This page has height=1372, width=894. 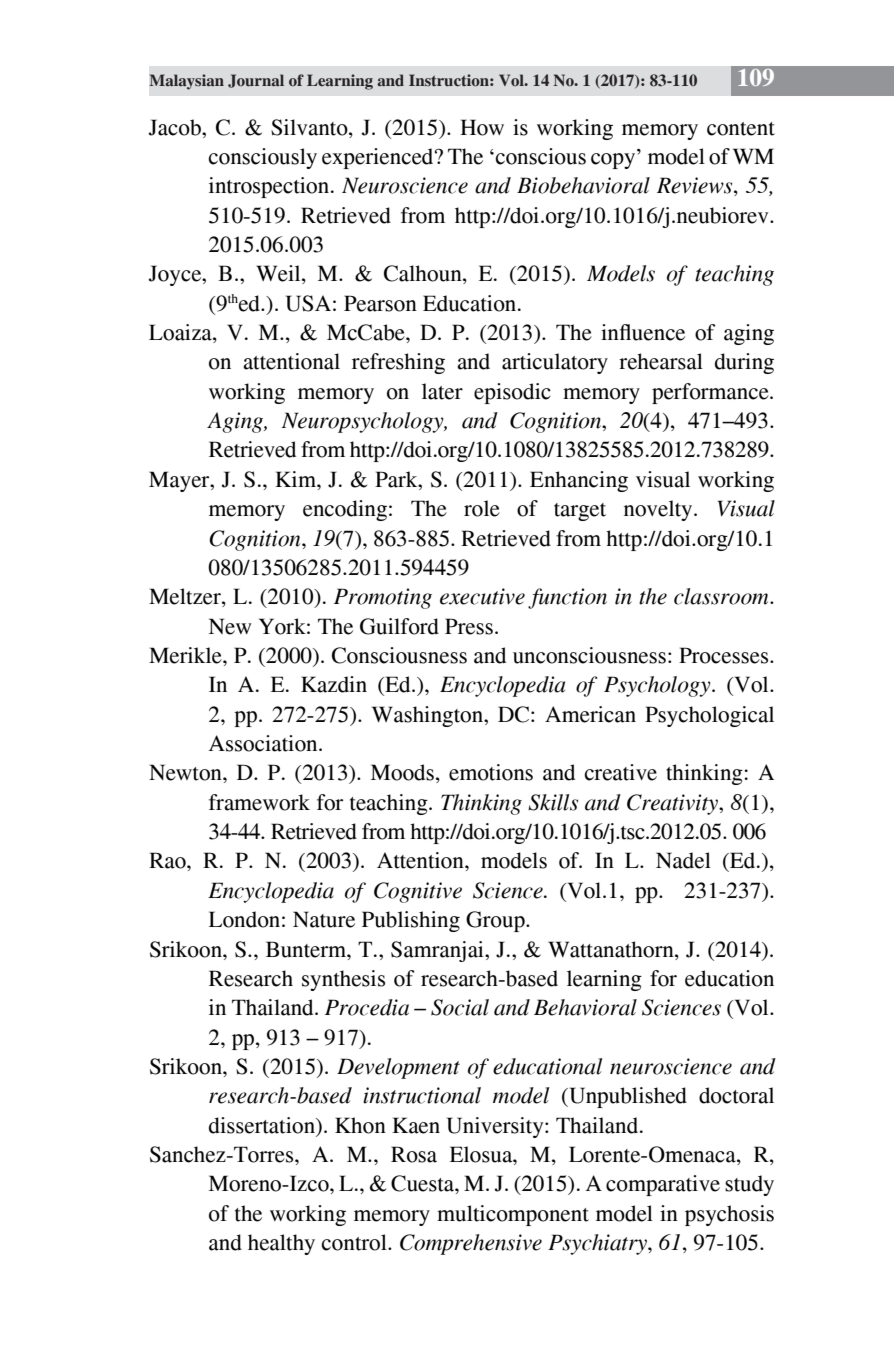 What do you see at coordinates (256, 81) in the page?
I see `Journal` at bounding box center [256, 81].
